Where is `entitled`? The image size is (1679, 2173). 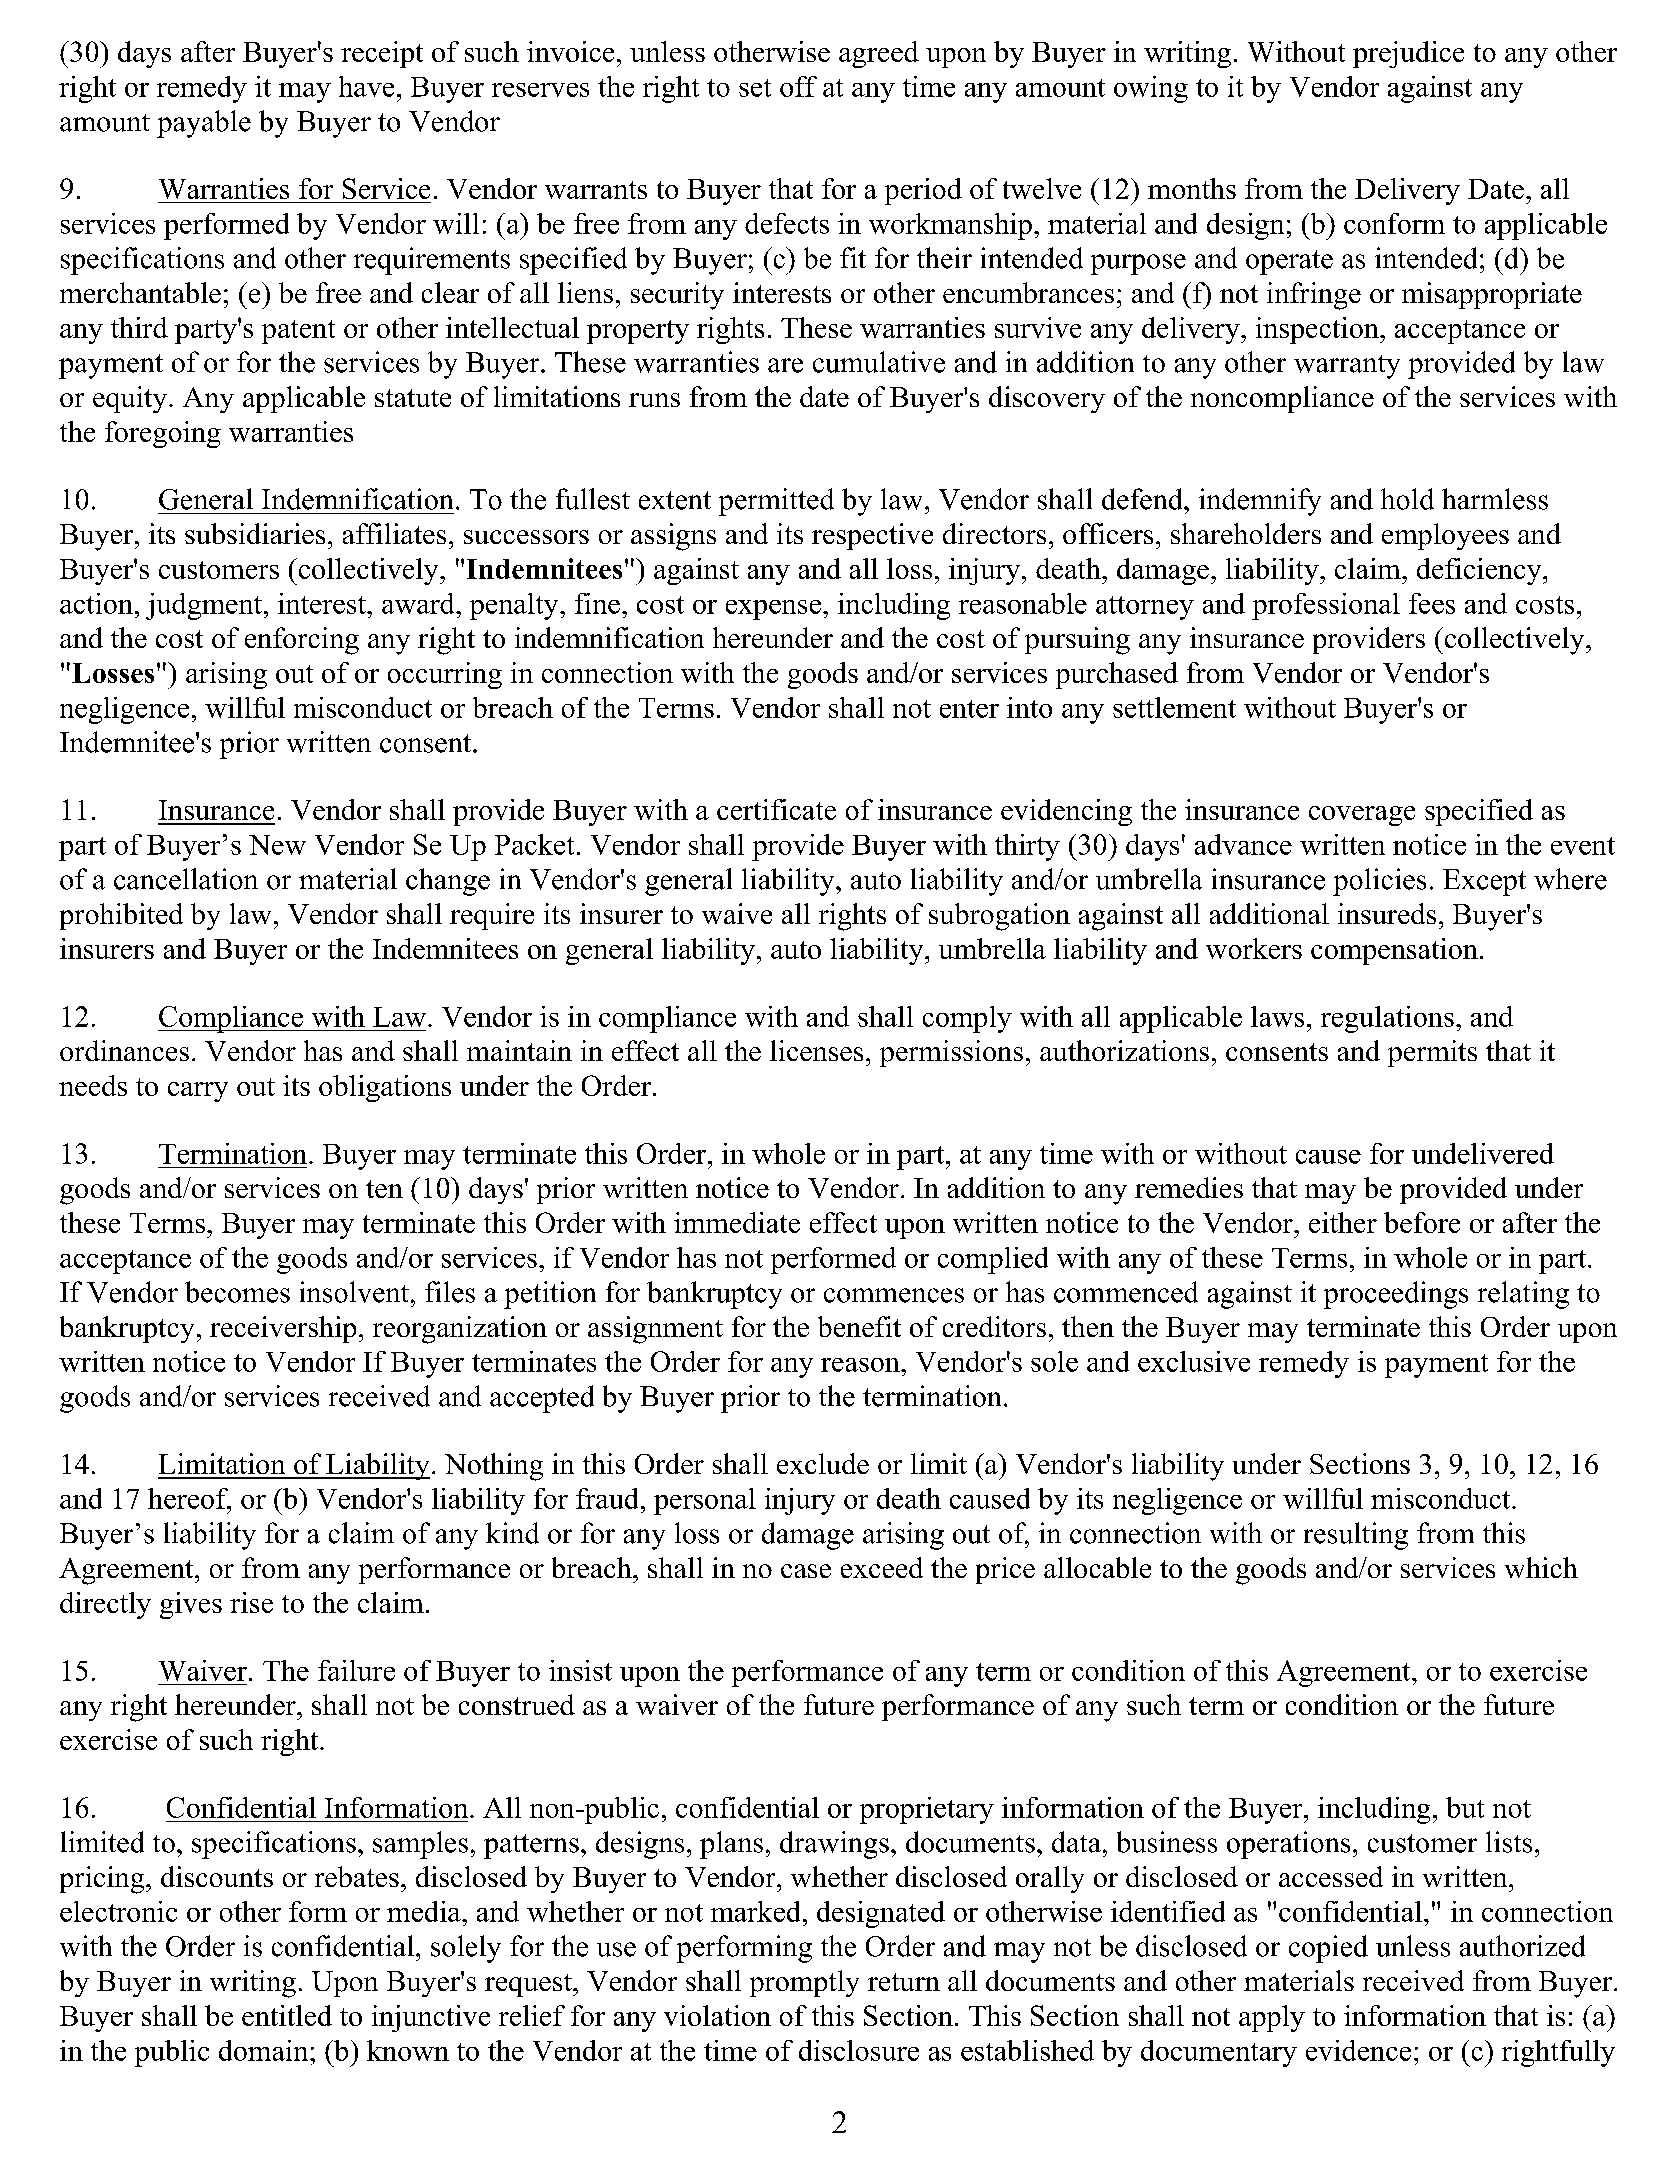
entitled is located at coordinates (287, 2015).
